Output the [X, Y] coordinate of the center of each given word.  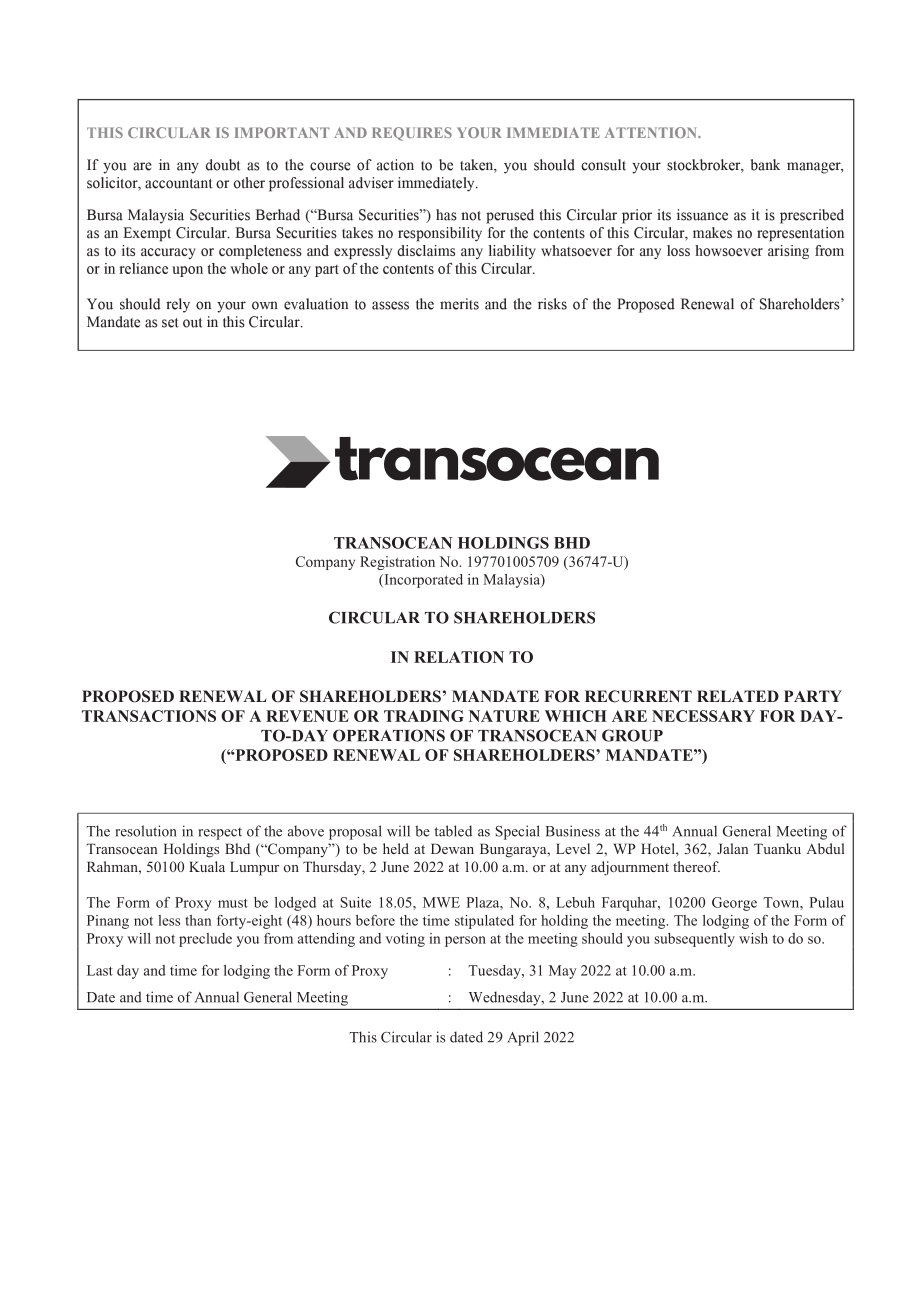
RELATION [459, 657]
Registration [397, 563]
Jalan [732, 848]
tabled [453, 831]
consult [590, 215]
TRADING [424, 716]
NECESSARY [703, 716]
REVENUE [307, 716]
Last [100, 970]
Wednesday [506, 998]
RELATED [738, 696]
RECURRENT [638, 696]
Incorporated [422, 581]
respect [220, 833]
